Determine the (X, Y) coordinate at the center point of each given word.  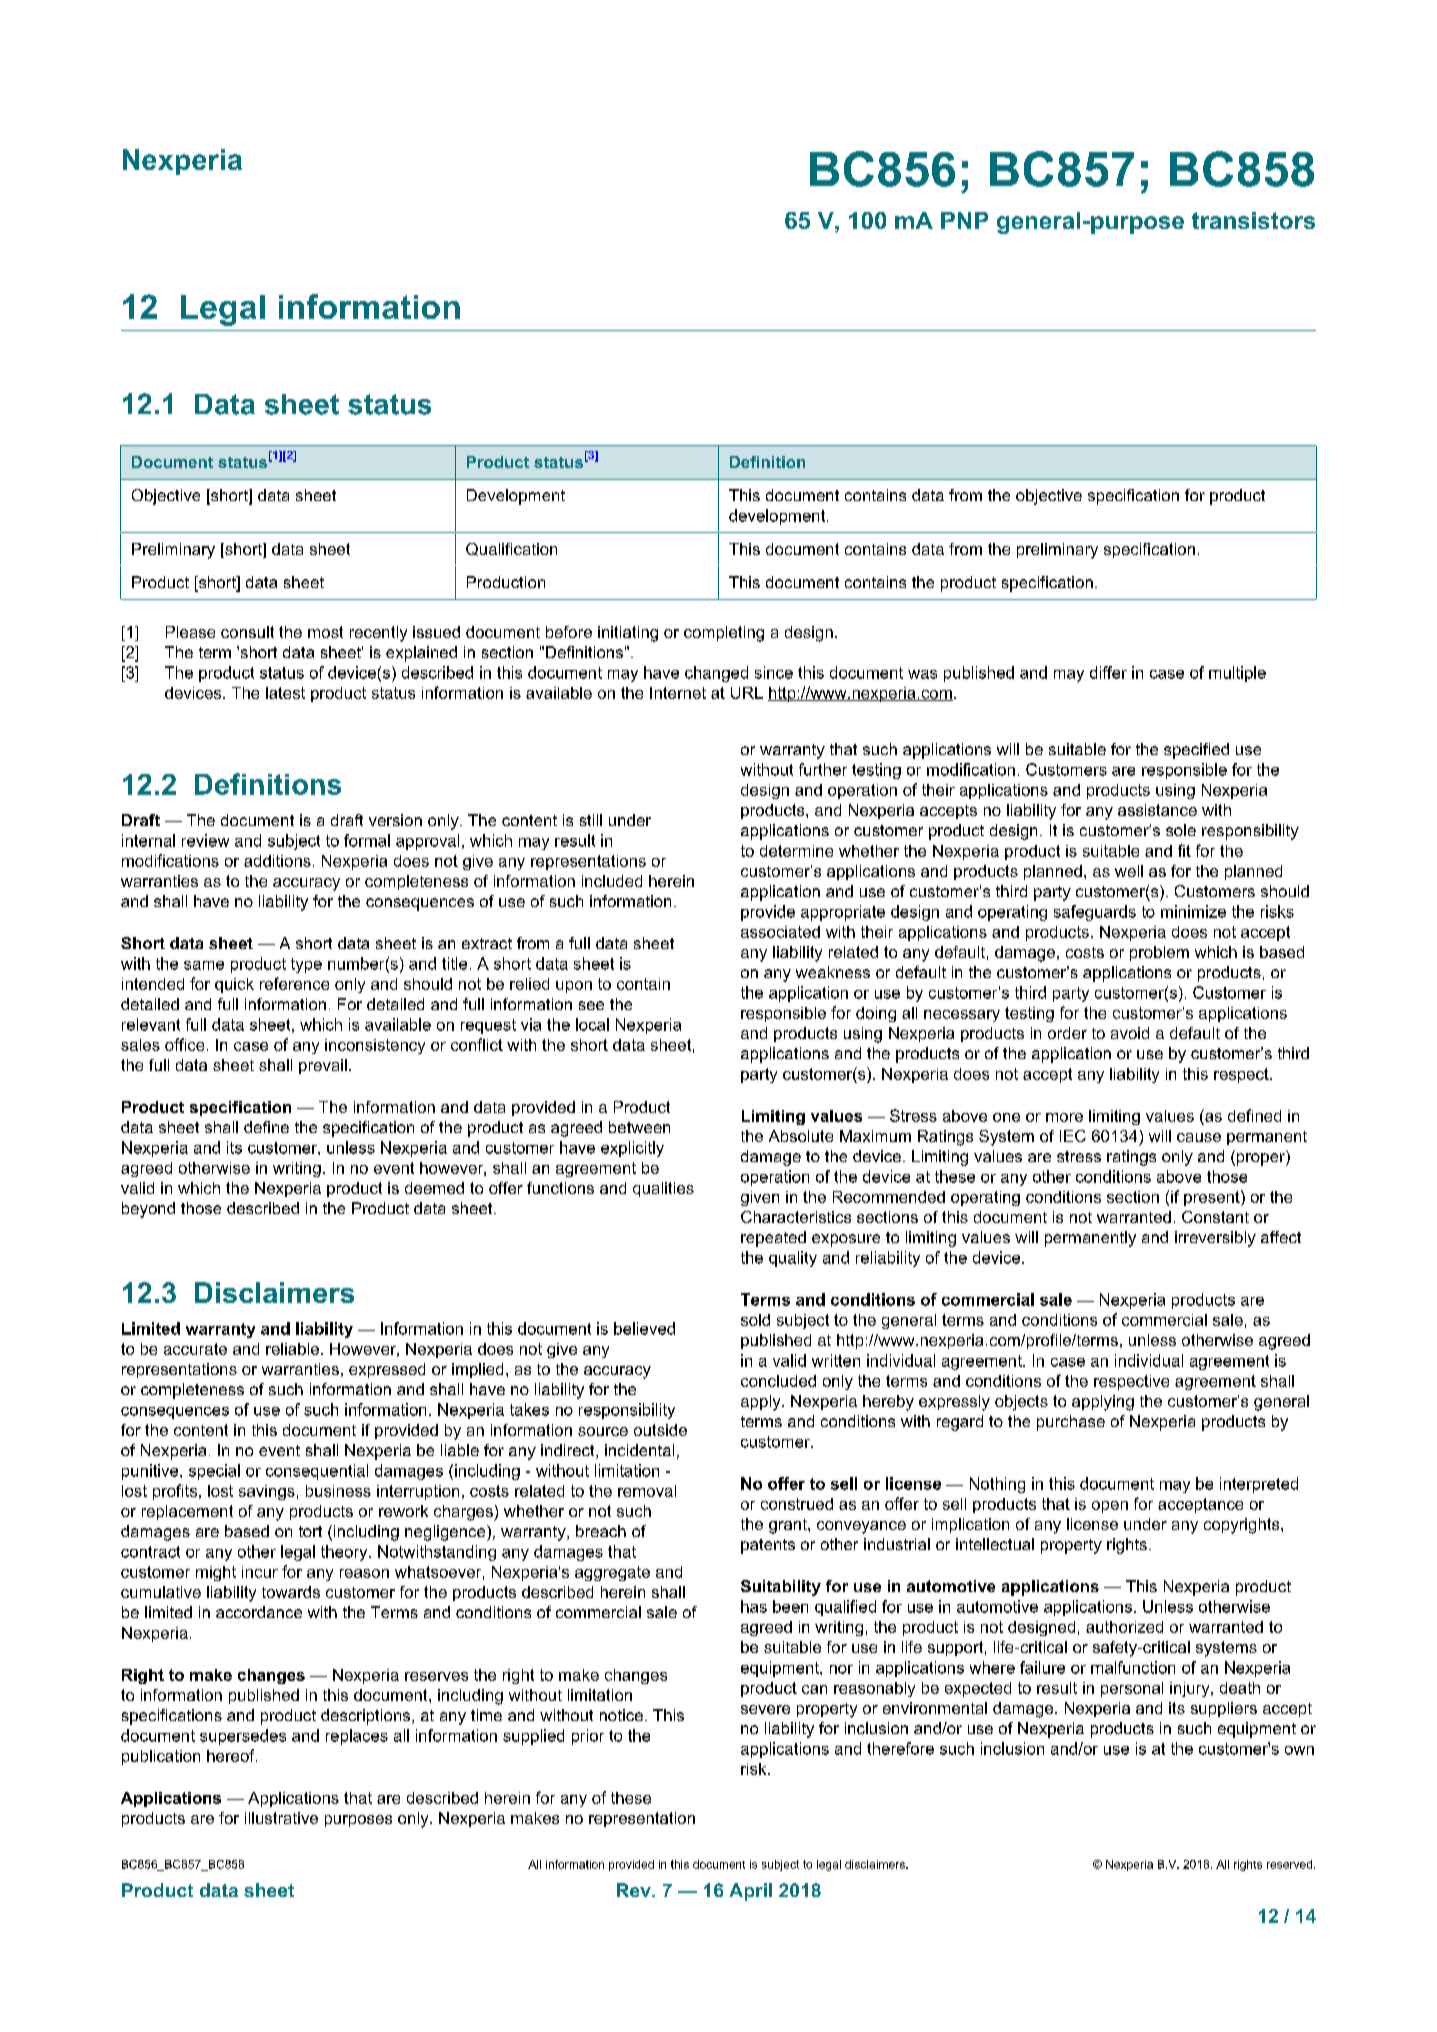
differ (1108, 672)
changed (716, 674)
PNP (964, 220)
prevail (323, 1066)
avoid (1130, 1033)
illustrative (281, 1818)
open (1110, 1507)
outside (660, 1430)
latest (285, 693)
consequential (317, 1472)
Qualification (511, 549)
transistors (1253, 220)
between (639, 1127)
